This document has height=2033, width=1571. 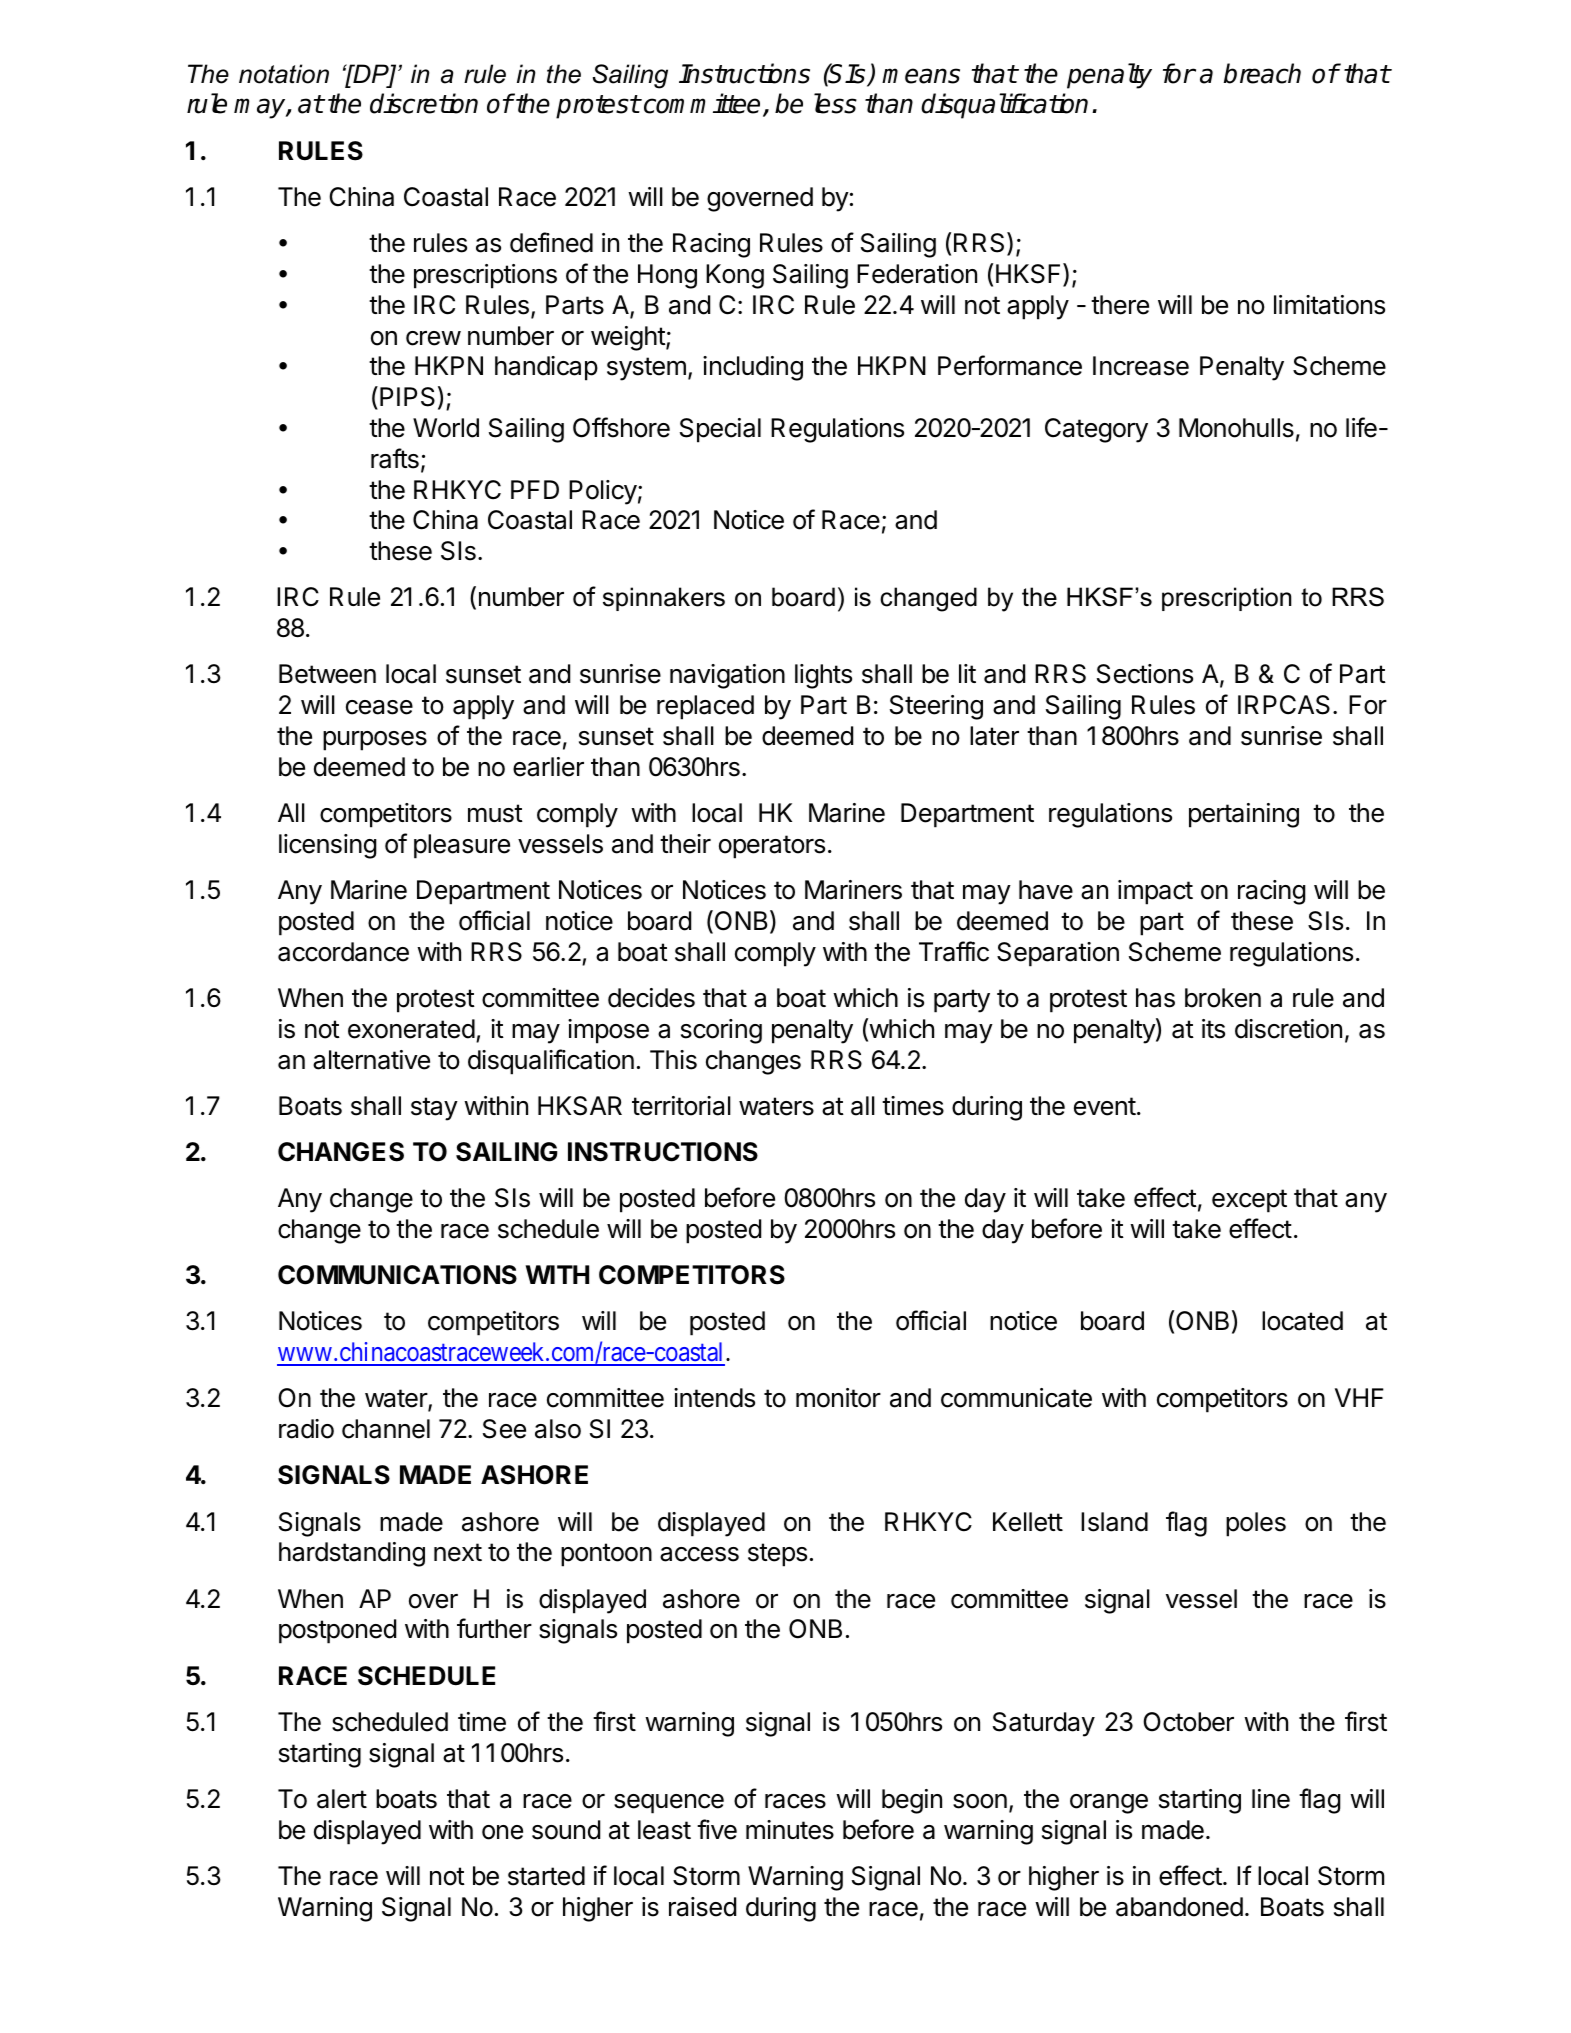 I want to click on monitor, so click(x=838, y=1398).
